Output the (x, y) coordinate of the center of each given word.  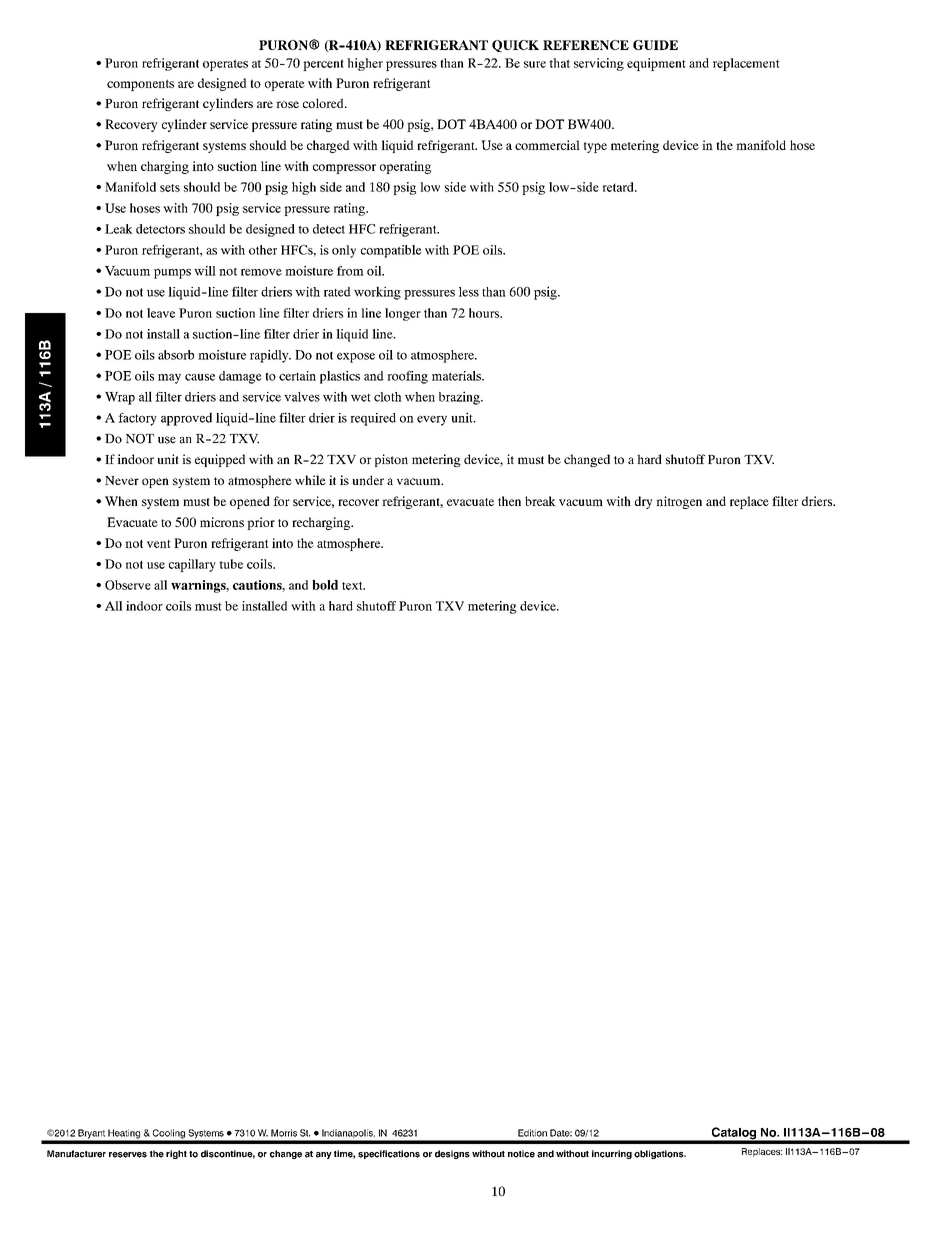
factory (137, 419)
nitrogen (679, 502)
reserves (128, 1155)
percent (323, 65)
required (373, 419)
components (140, 85)
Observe (128, 585)
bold (325, 585)
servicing (599, 64)
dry (644, 502)
